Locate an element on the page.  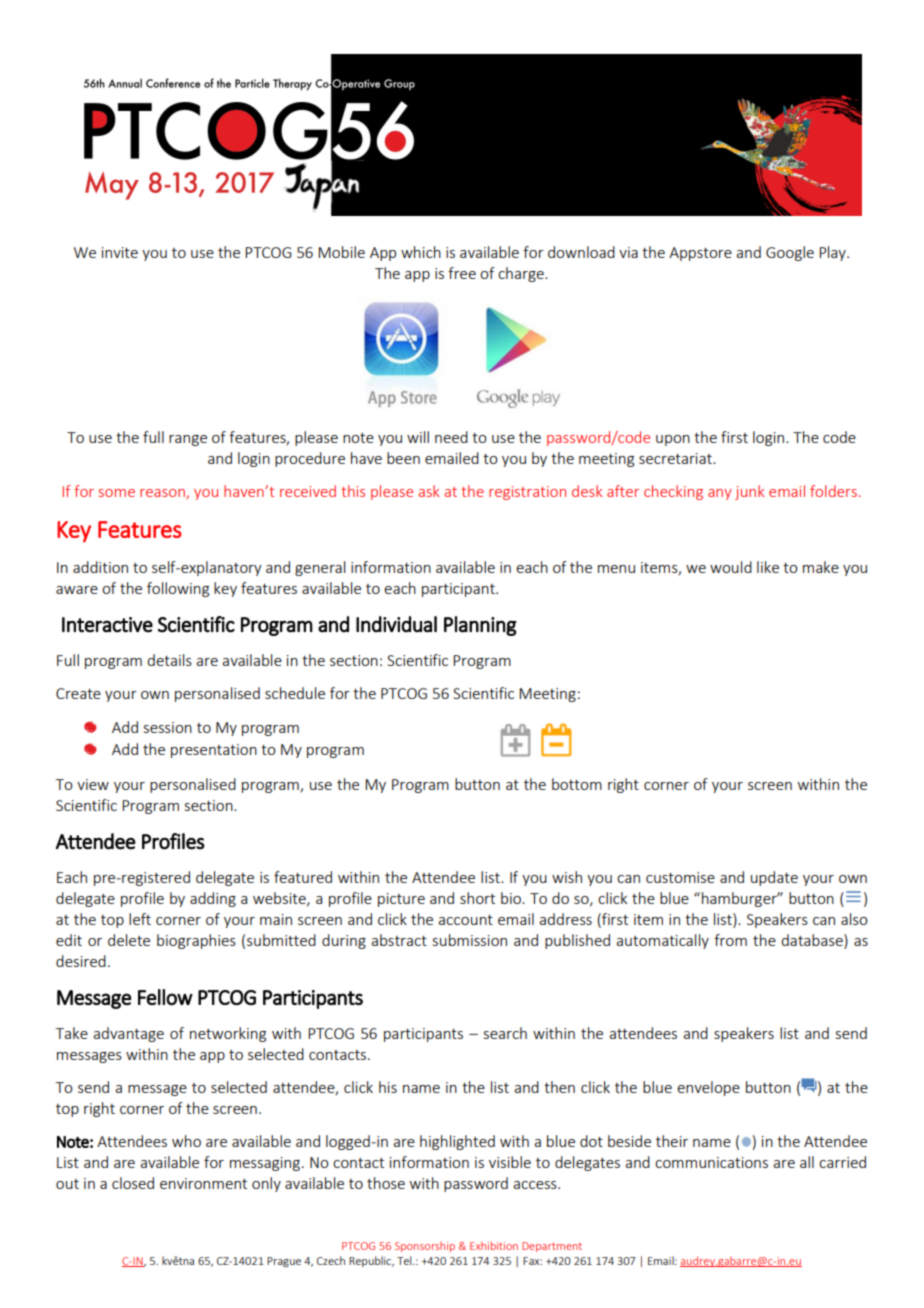
like is located at coordinates (768, 567).
